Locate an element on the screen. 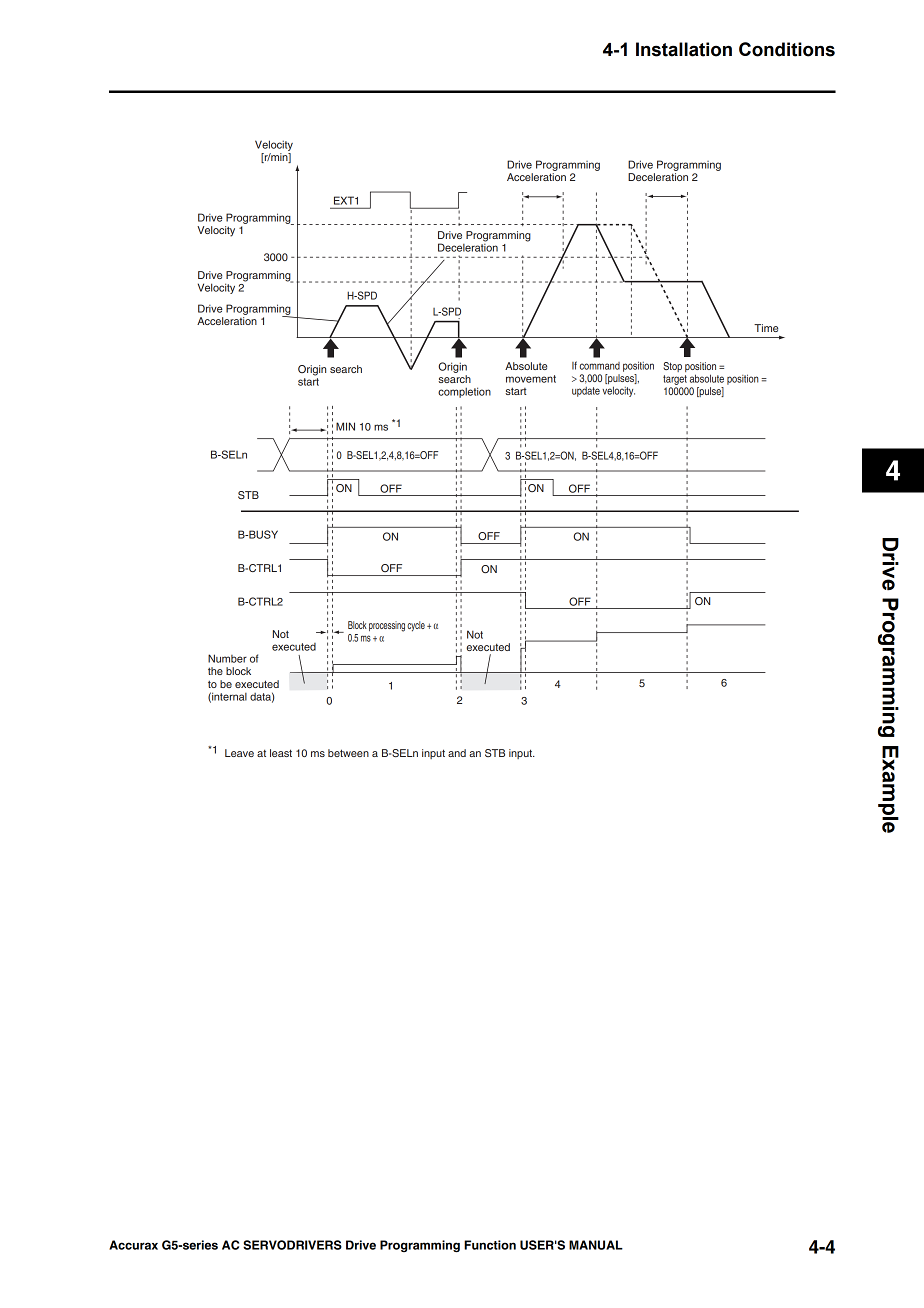  Installation is located at coordinates (684, 49).
